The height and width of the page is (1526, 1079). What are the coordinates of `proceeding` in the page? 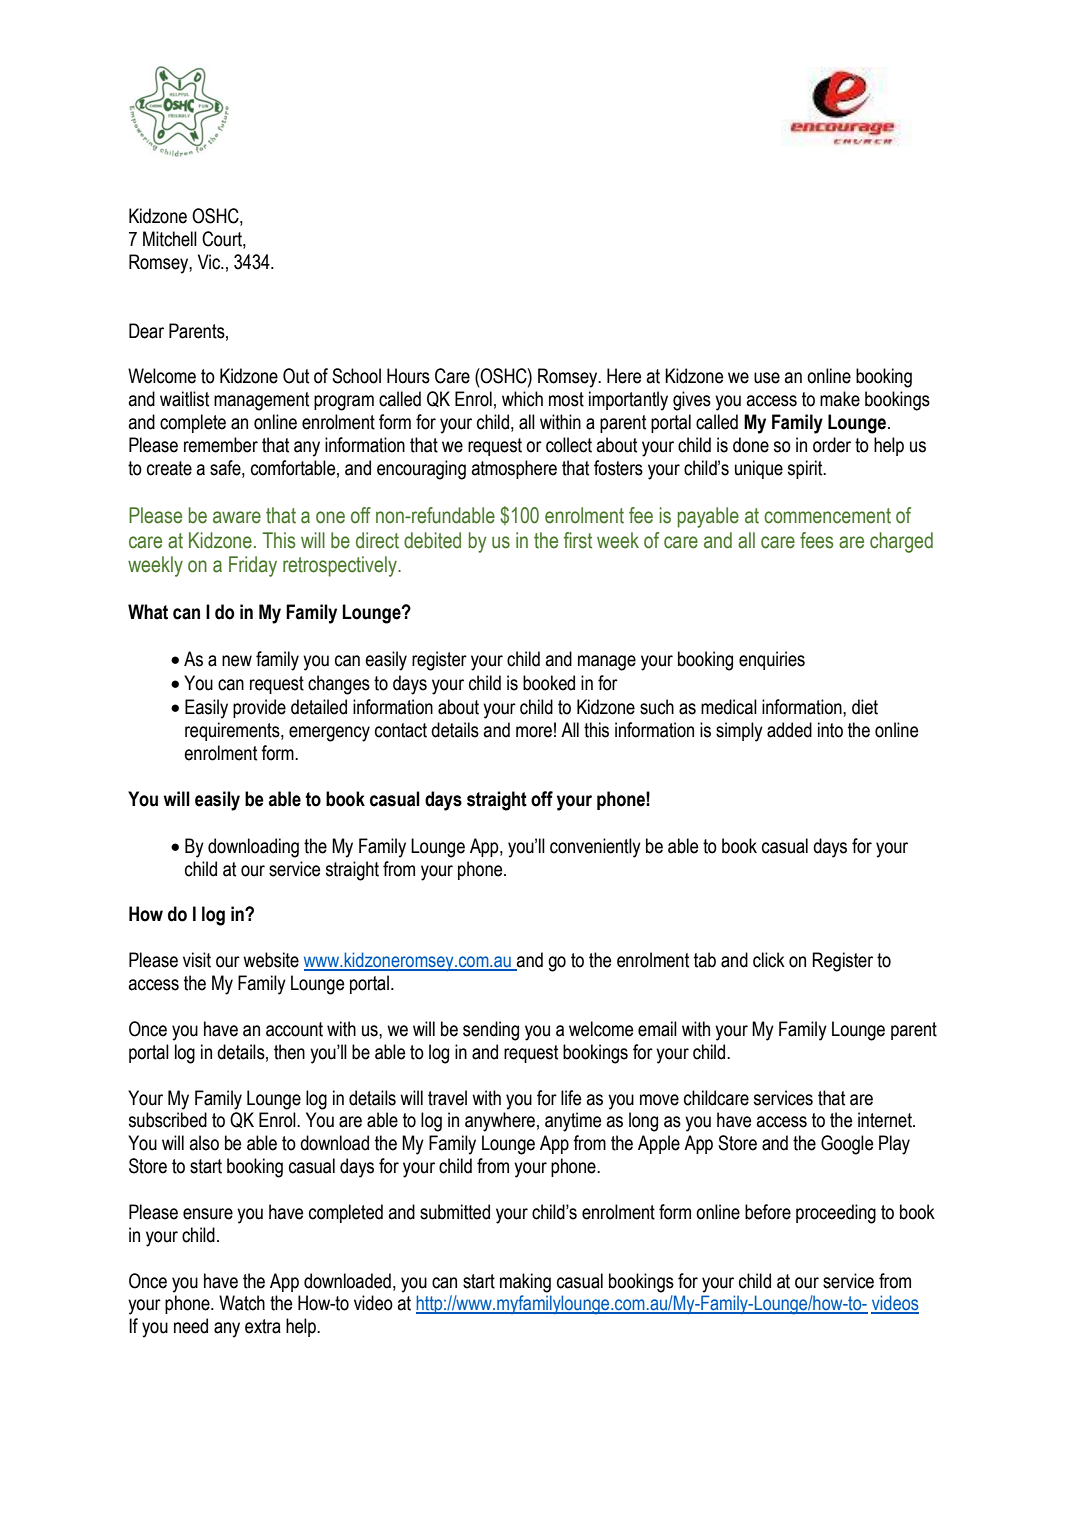 It's located at (836, 1214).
